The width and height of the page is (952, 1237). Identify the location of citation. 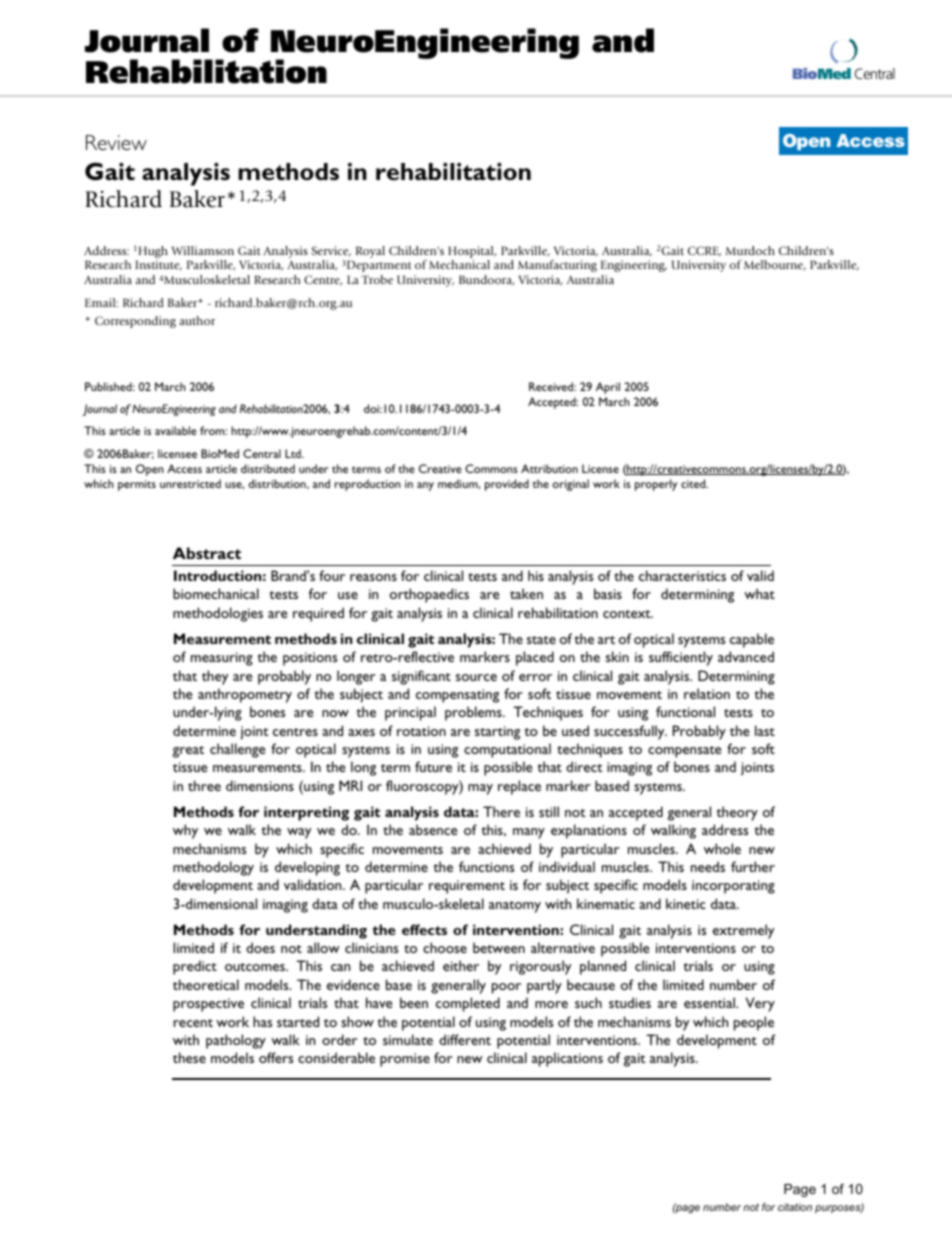
(795, 1207).
